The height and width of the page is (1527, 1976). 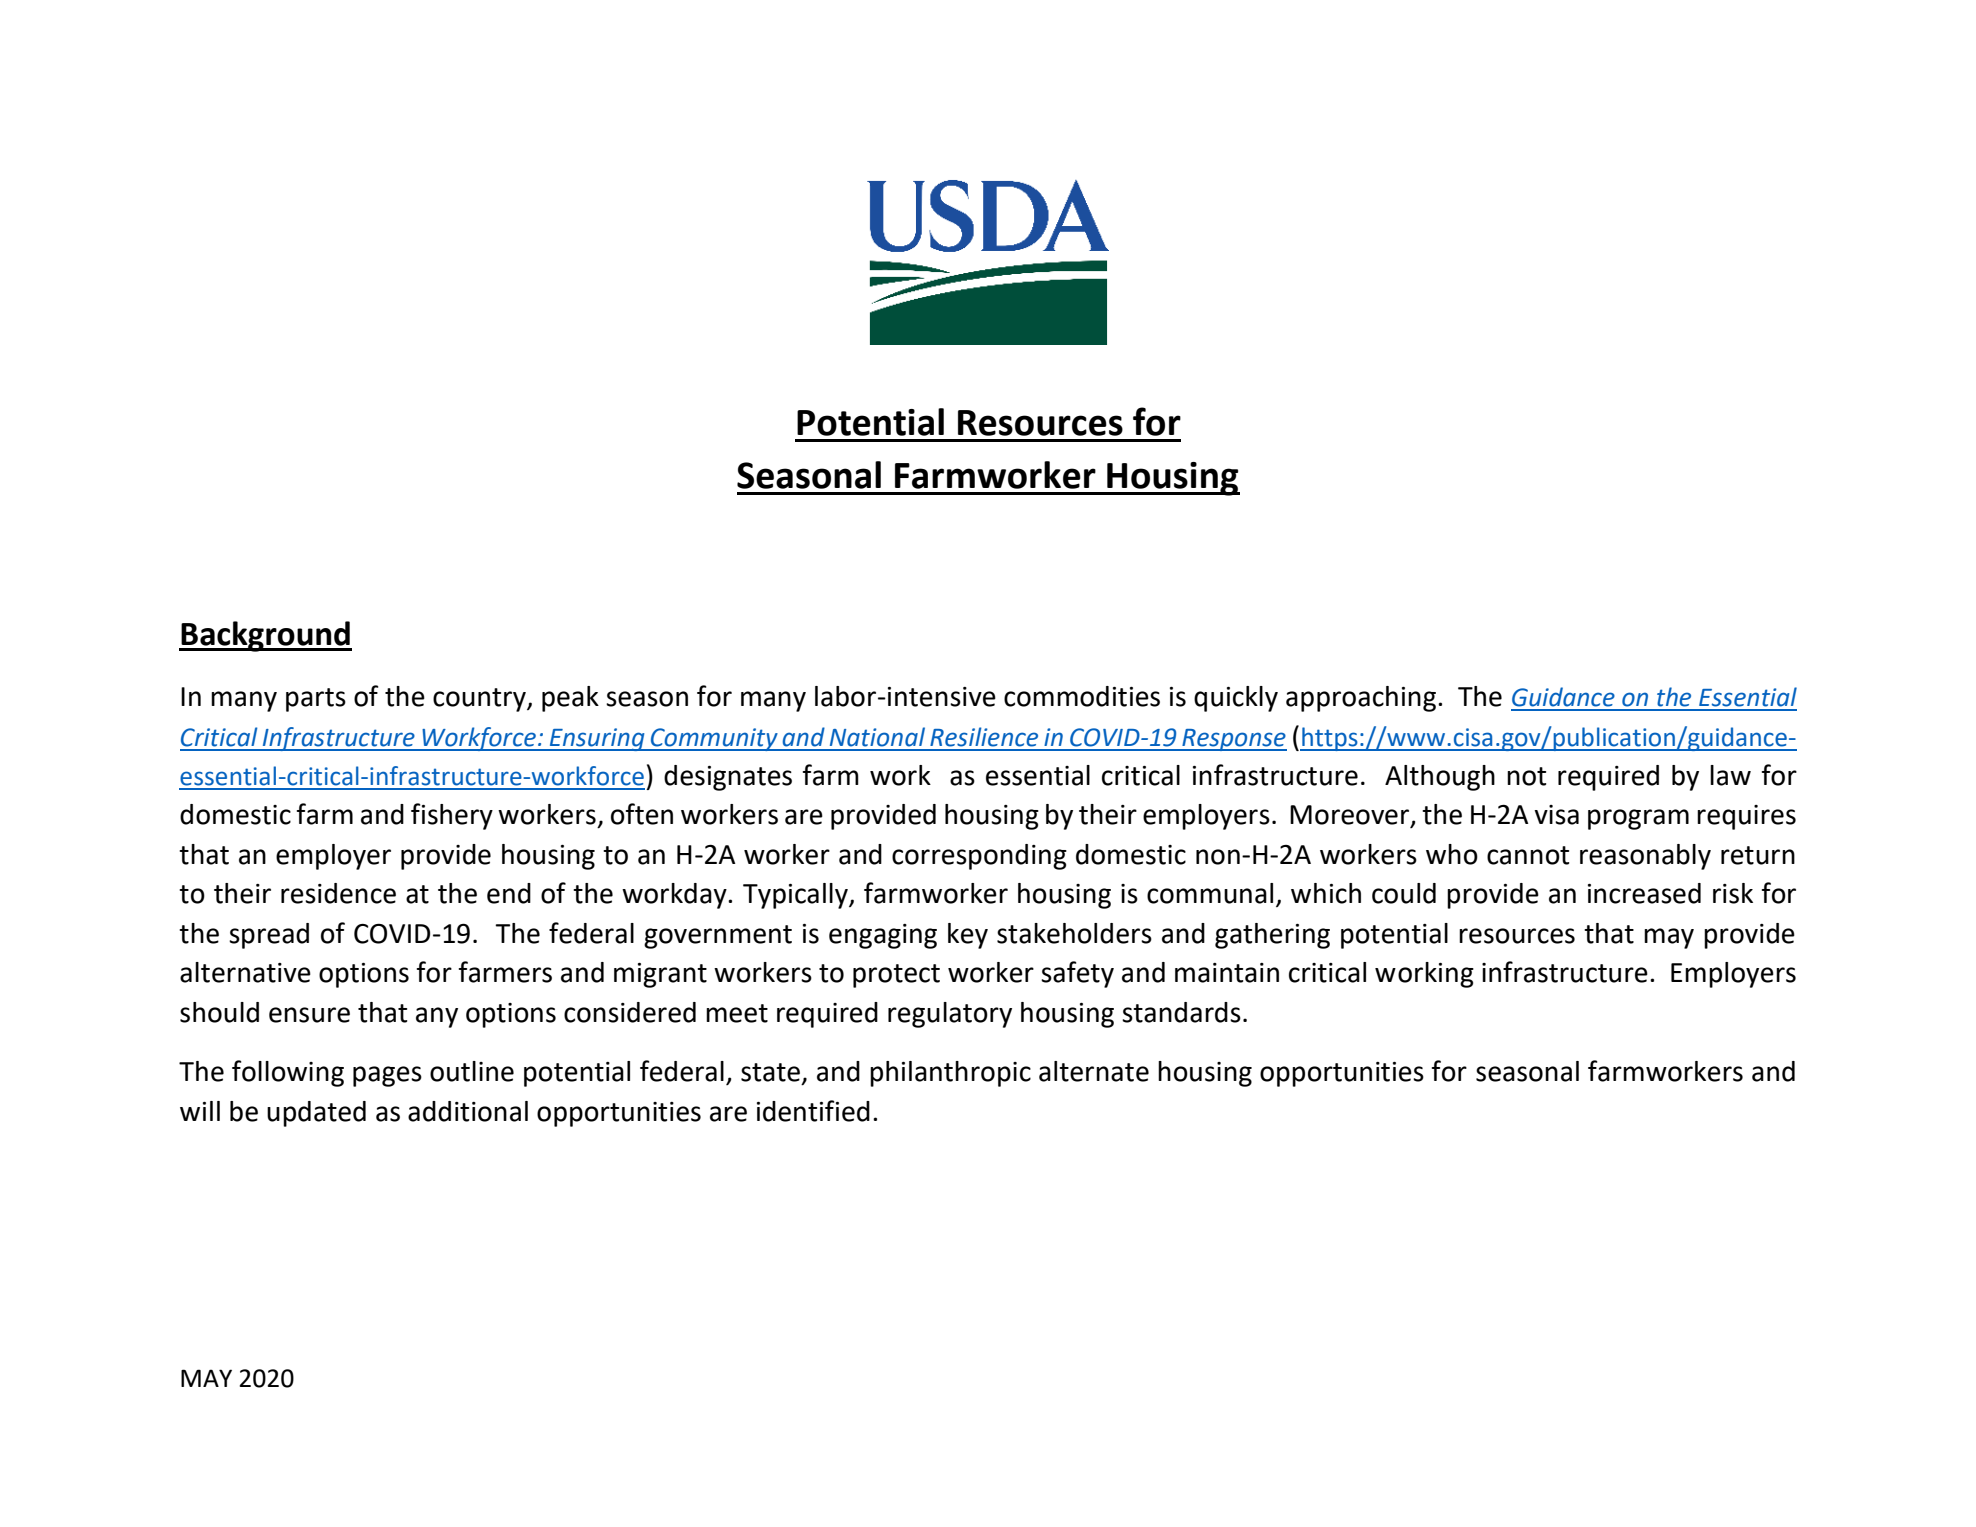 I want to click on standards, so click(x=1181, y=1012).
